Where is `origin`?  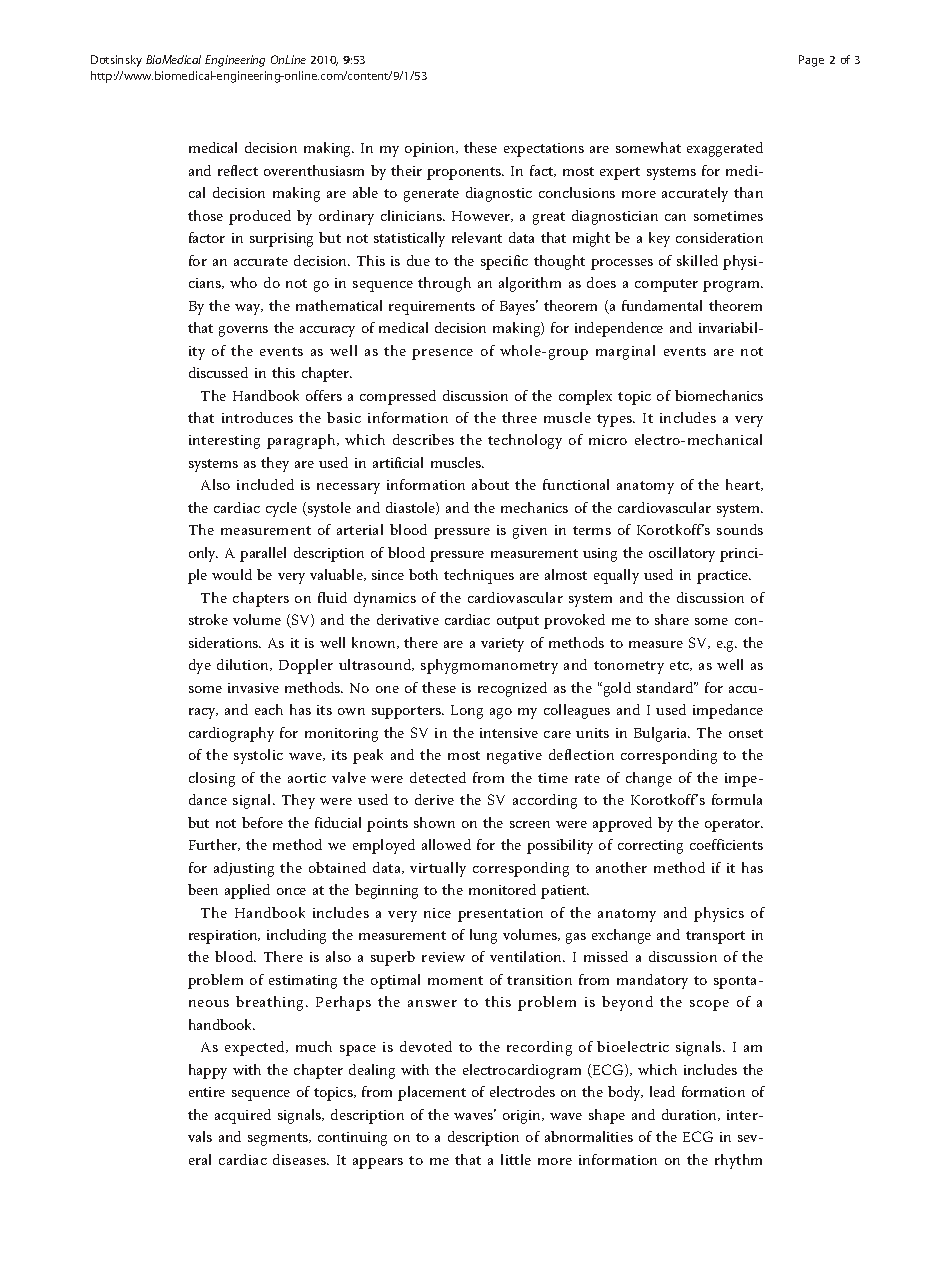 origin is located at coordinates (523, 1117).
